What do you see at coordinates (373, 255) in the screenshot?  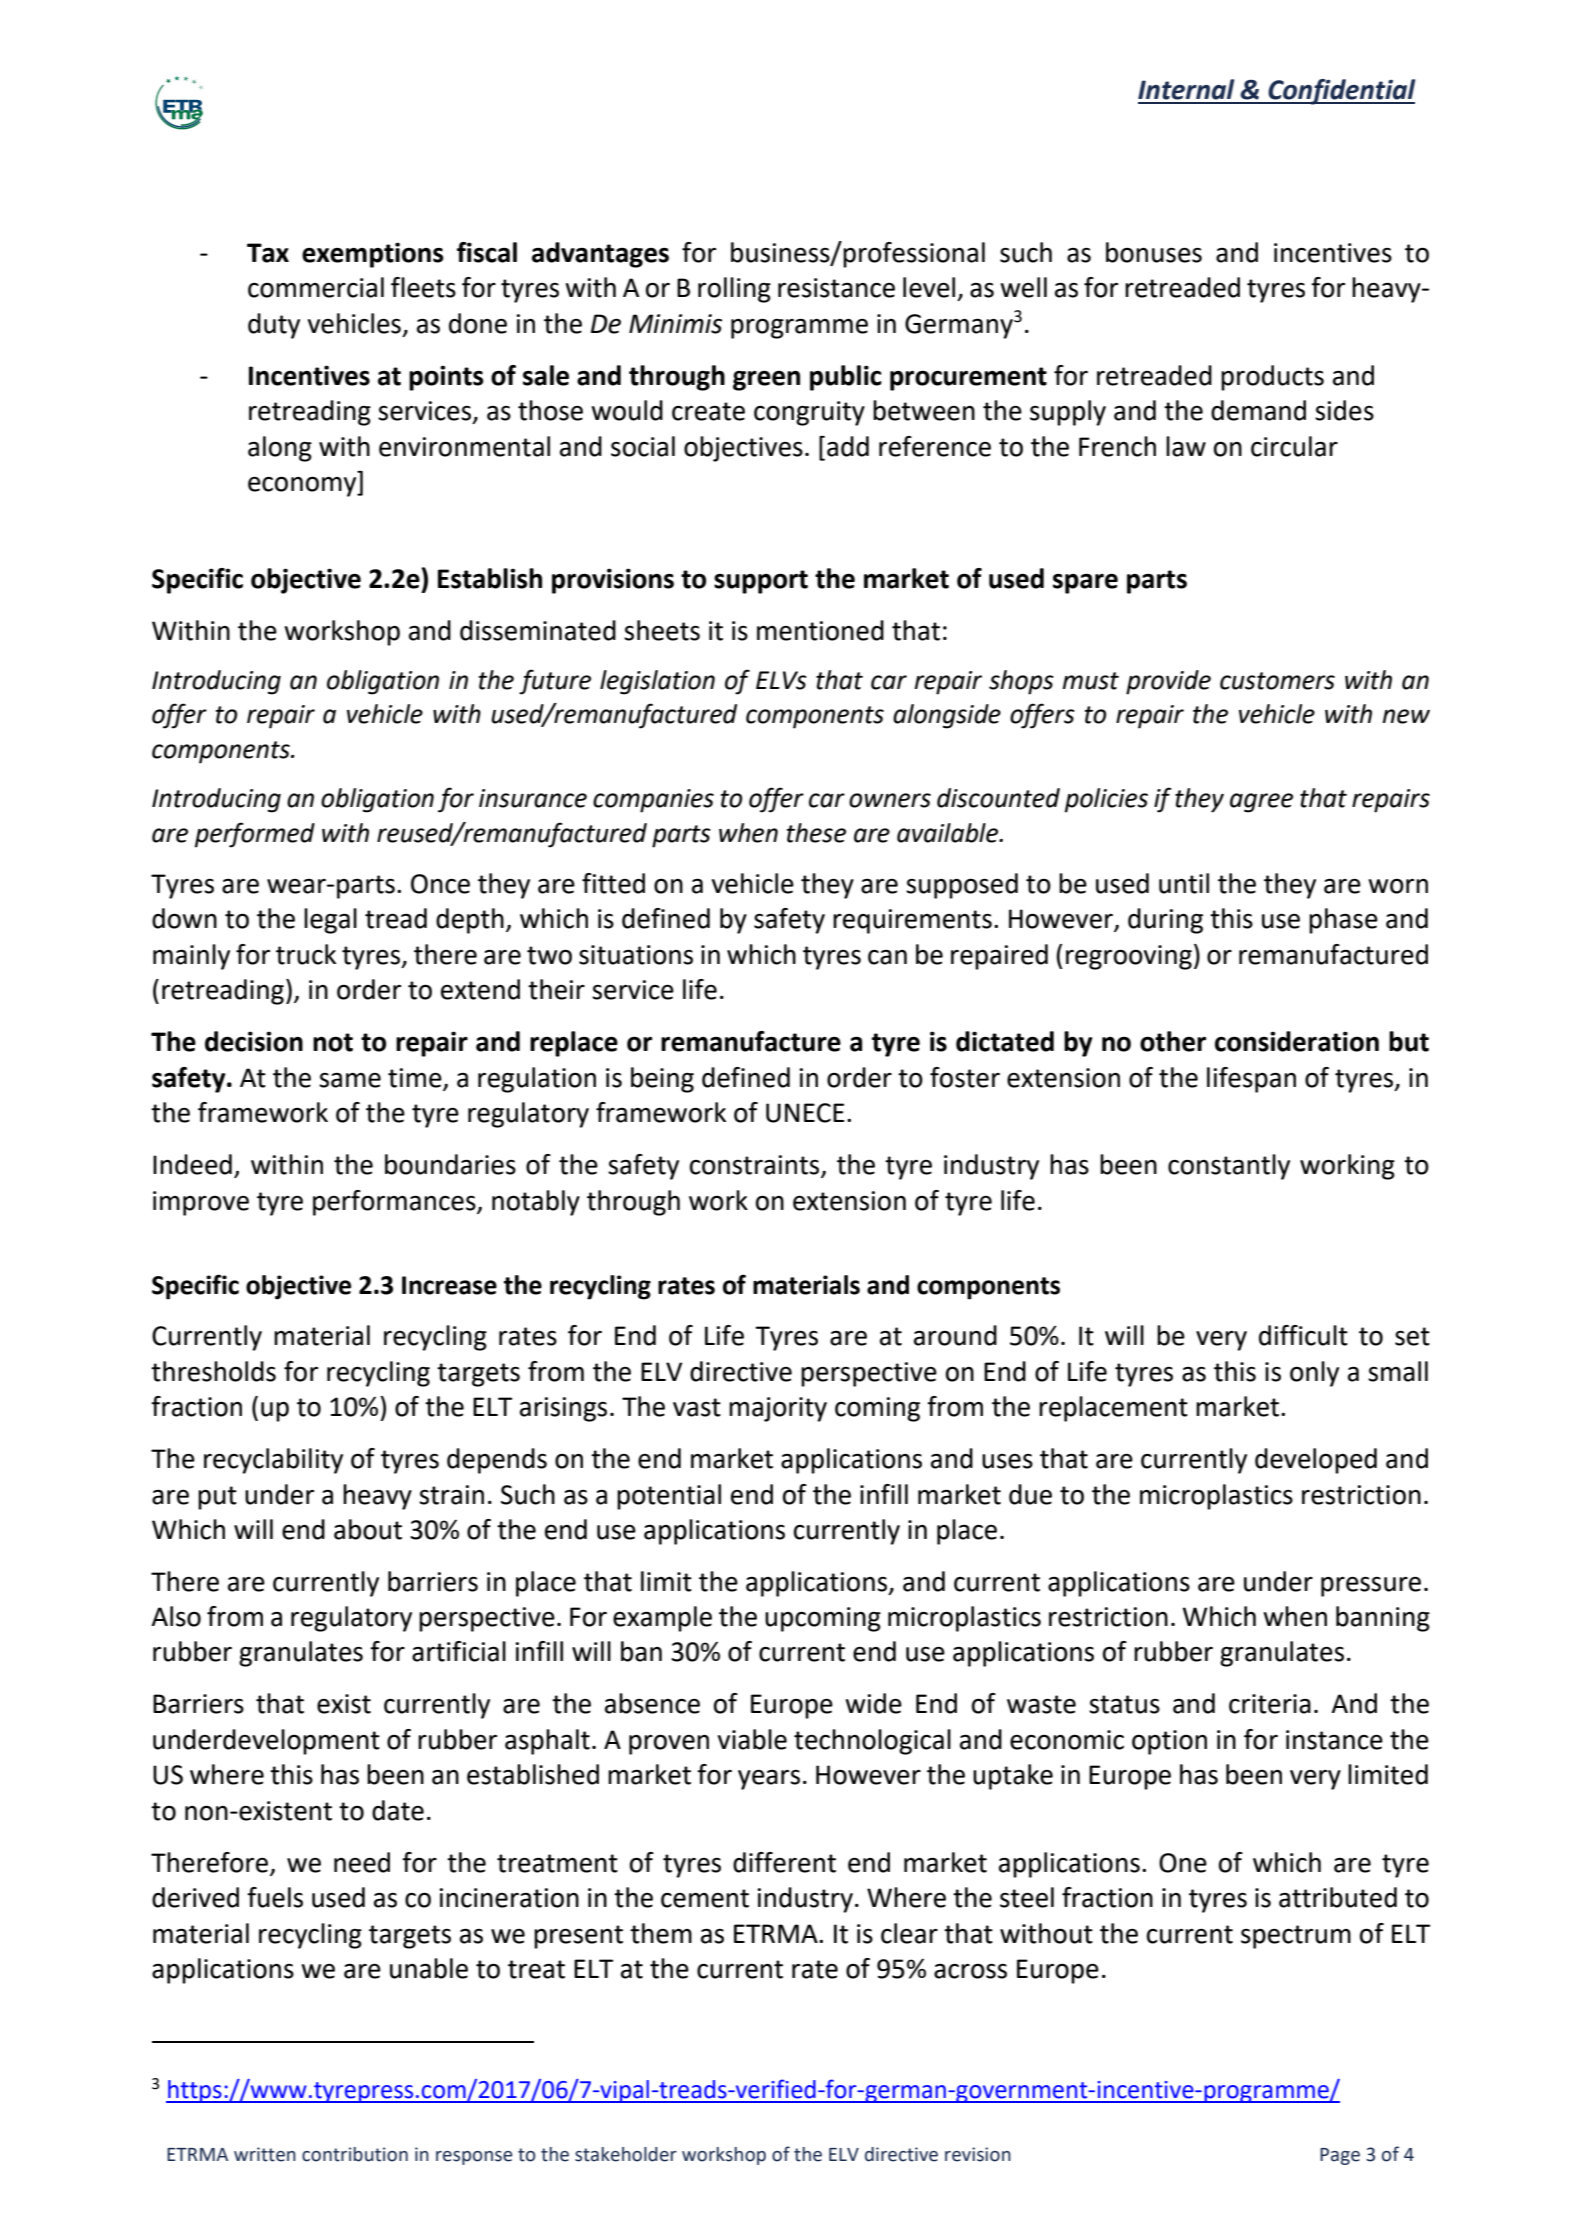 I see `exemptions` at bounding box center [373, 255].
